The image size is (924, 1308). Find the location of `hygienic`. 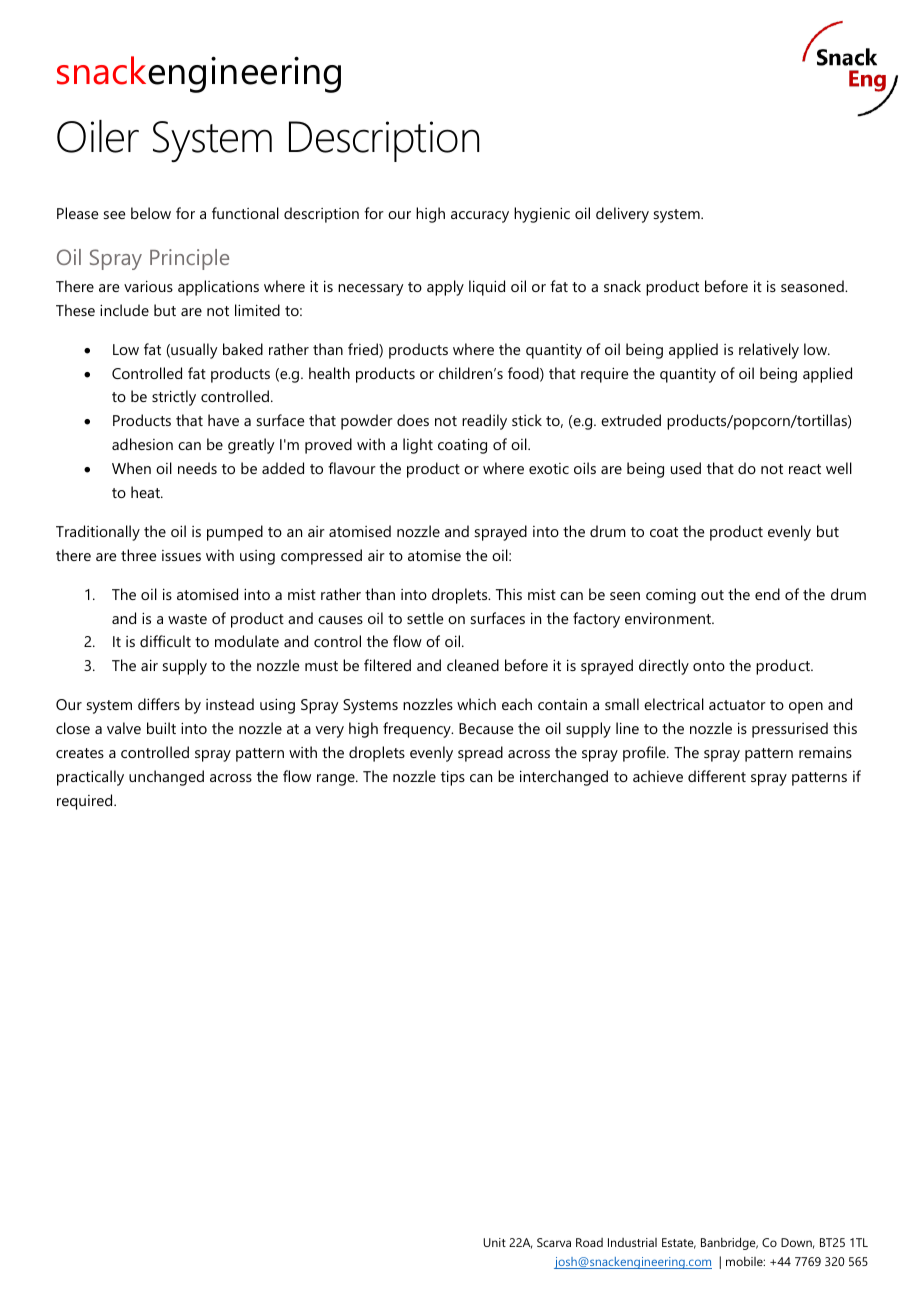

hygienic is located at coordinates (542, 215).
